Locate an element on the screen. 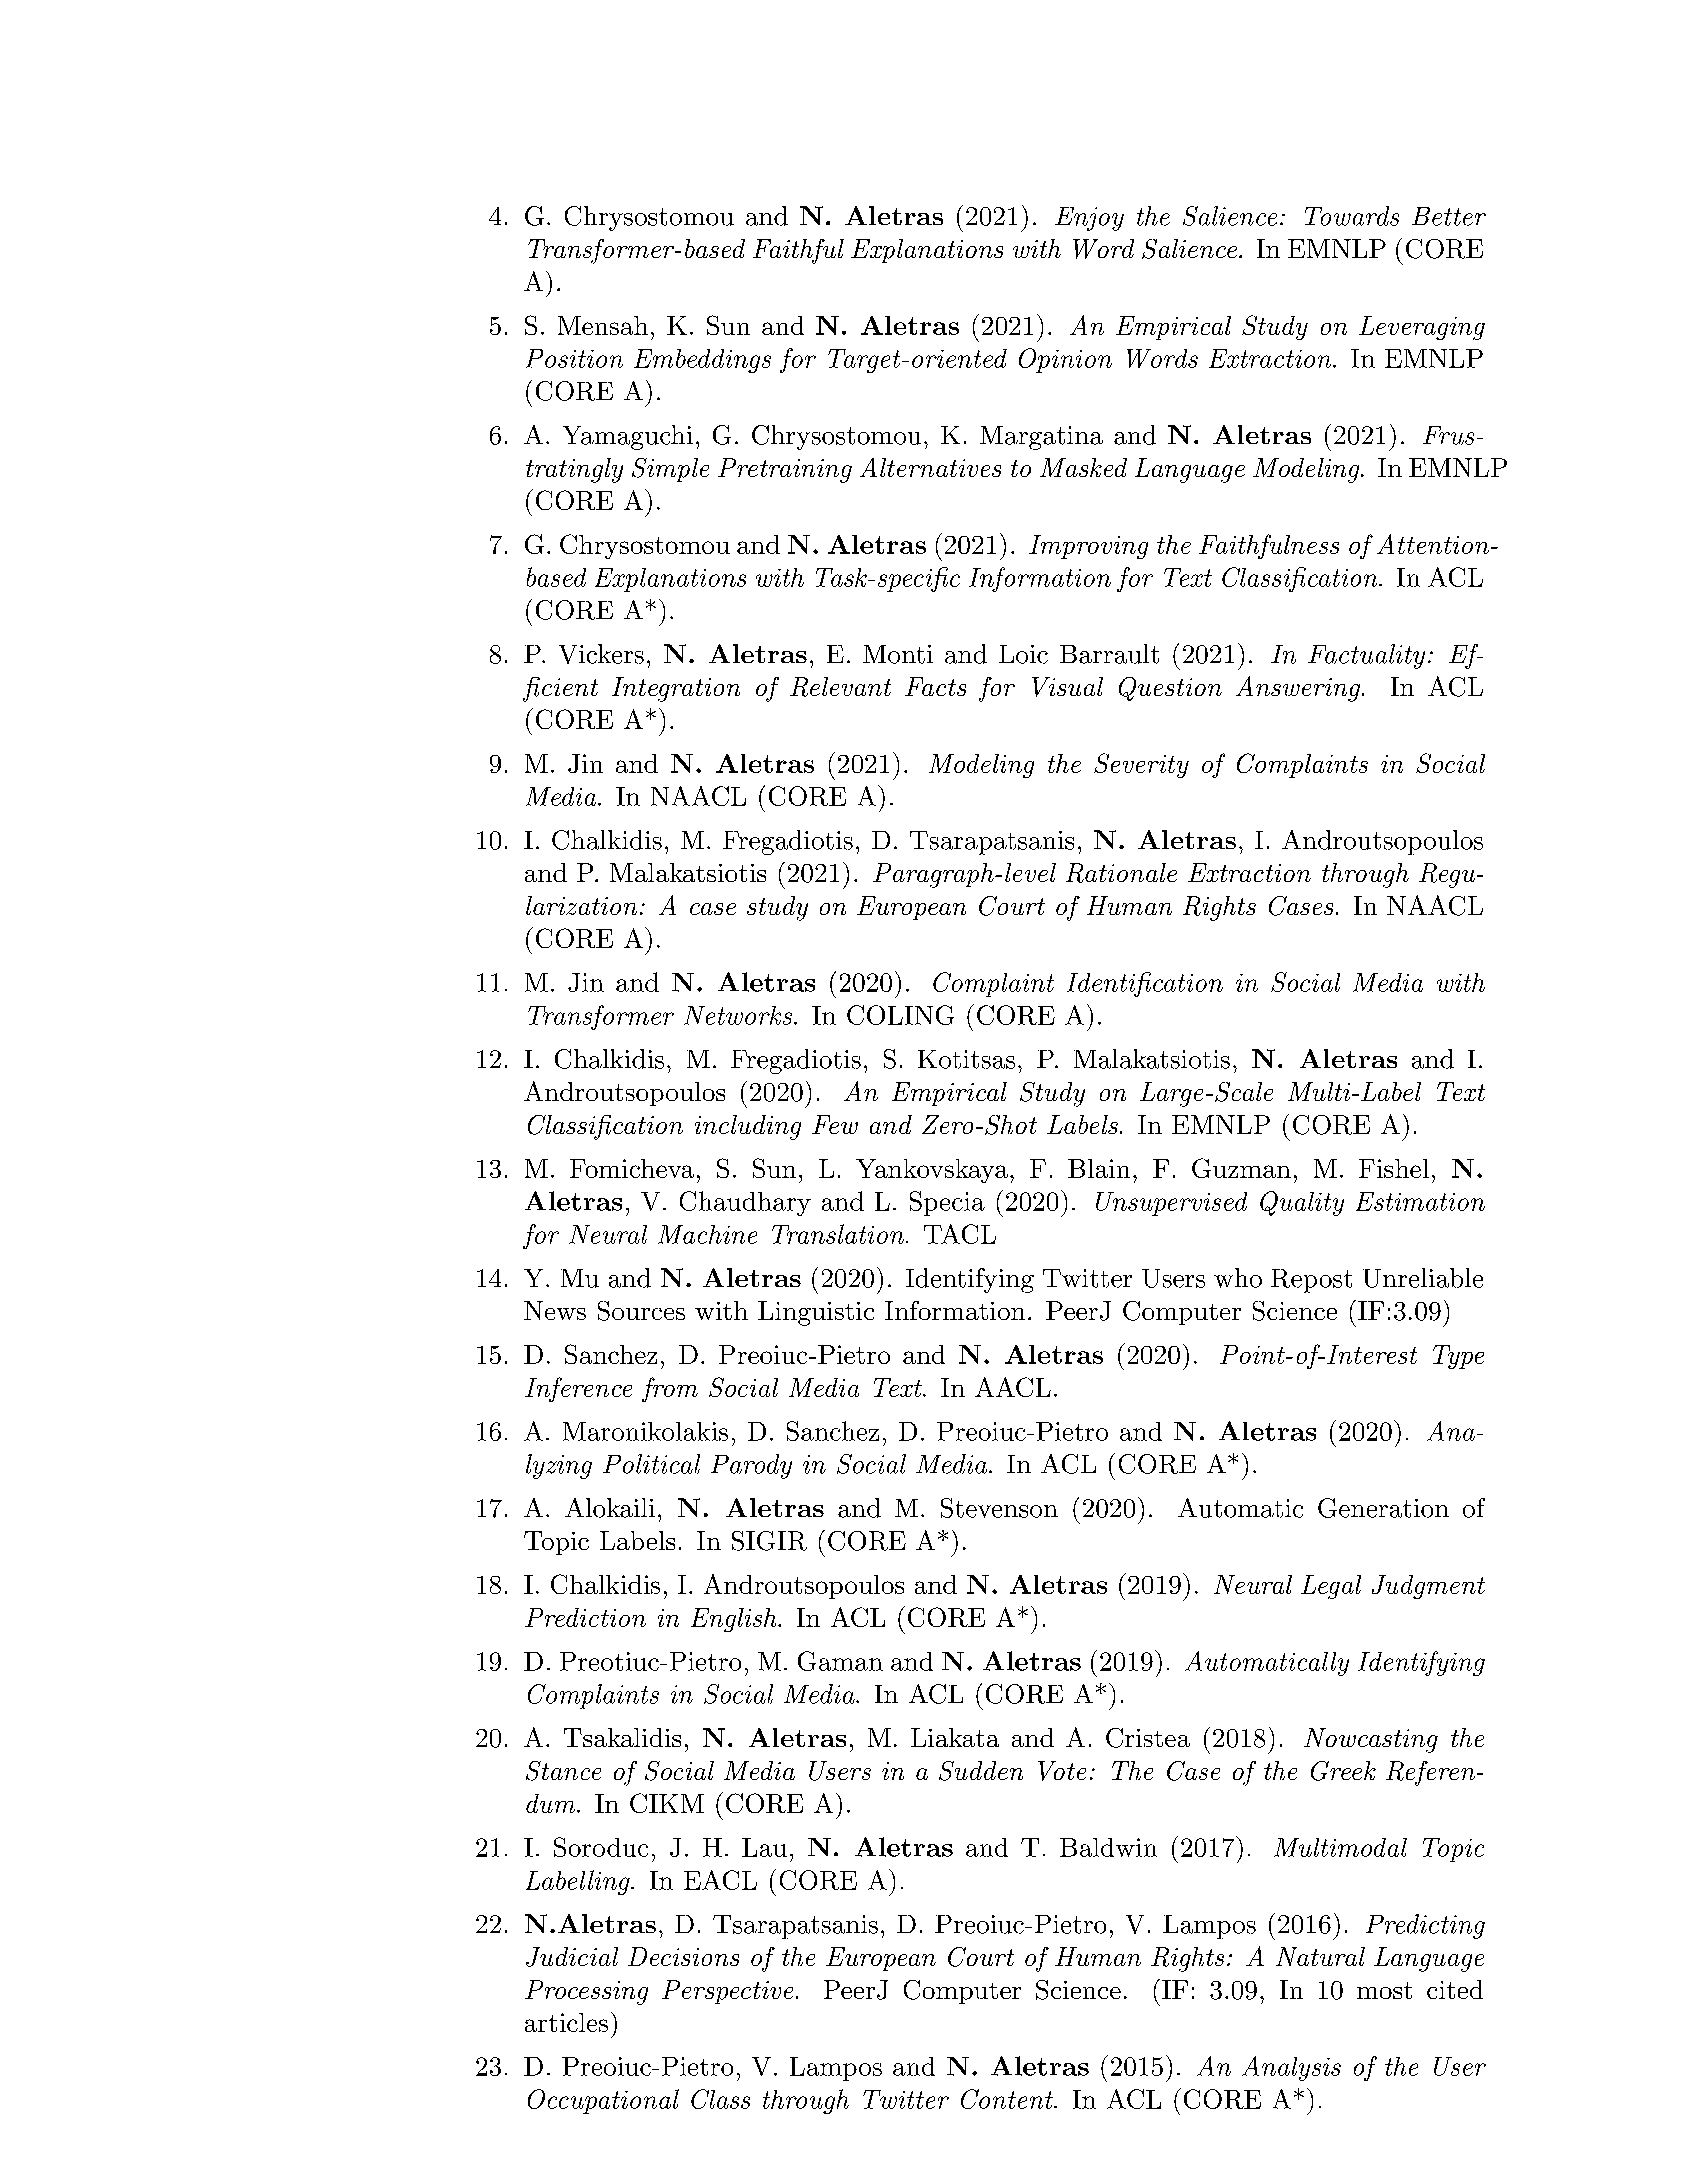 This screenshot has height=2176, width=1682. Answering is located at coordinates (1298, 689).
